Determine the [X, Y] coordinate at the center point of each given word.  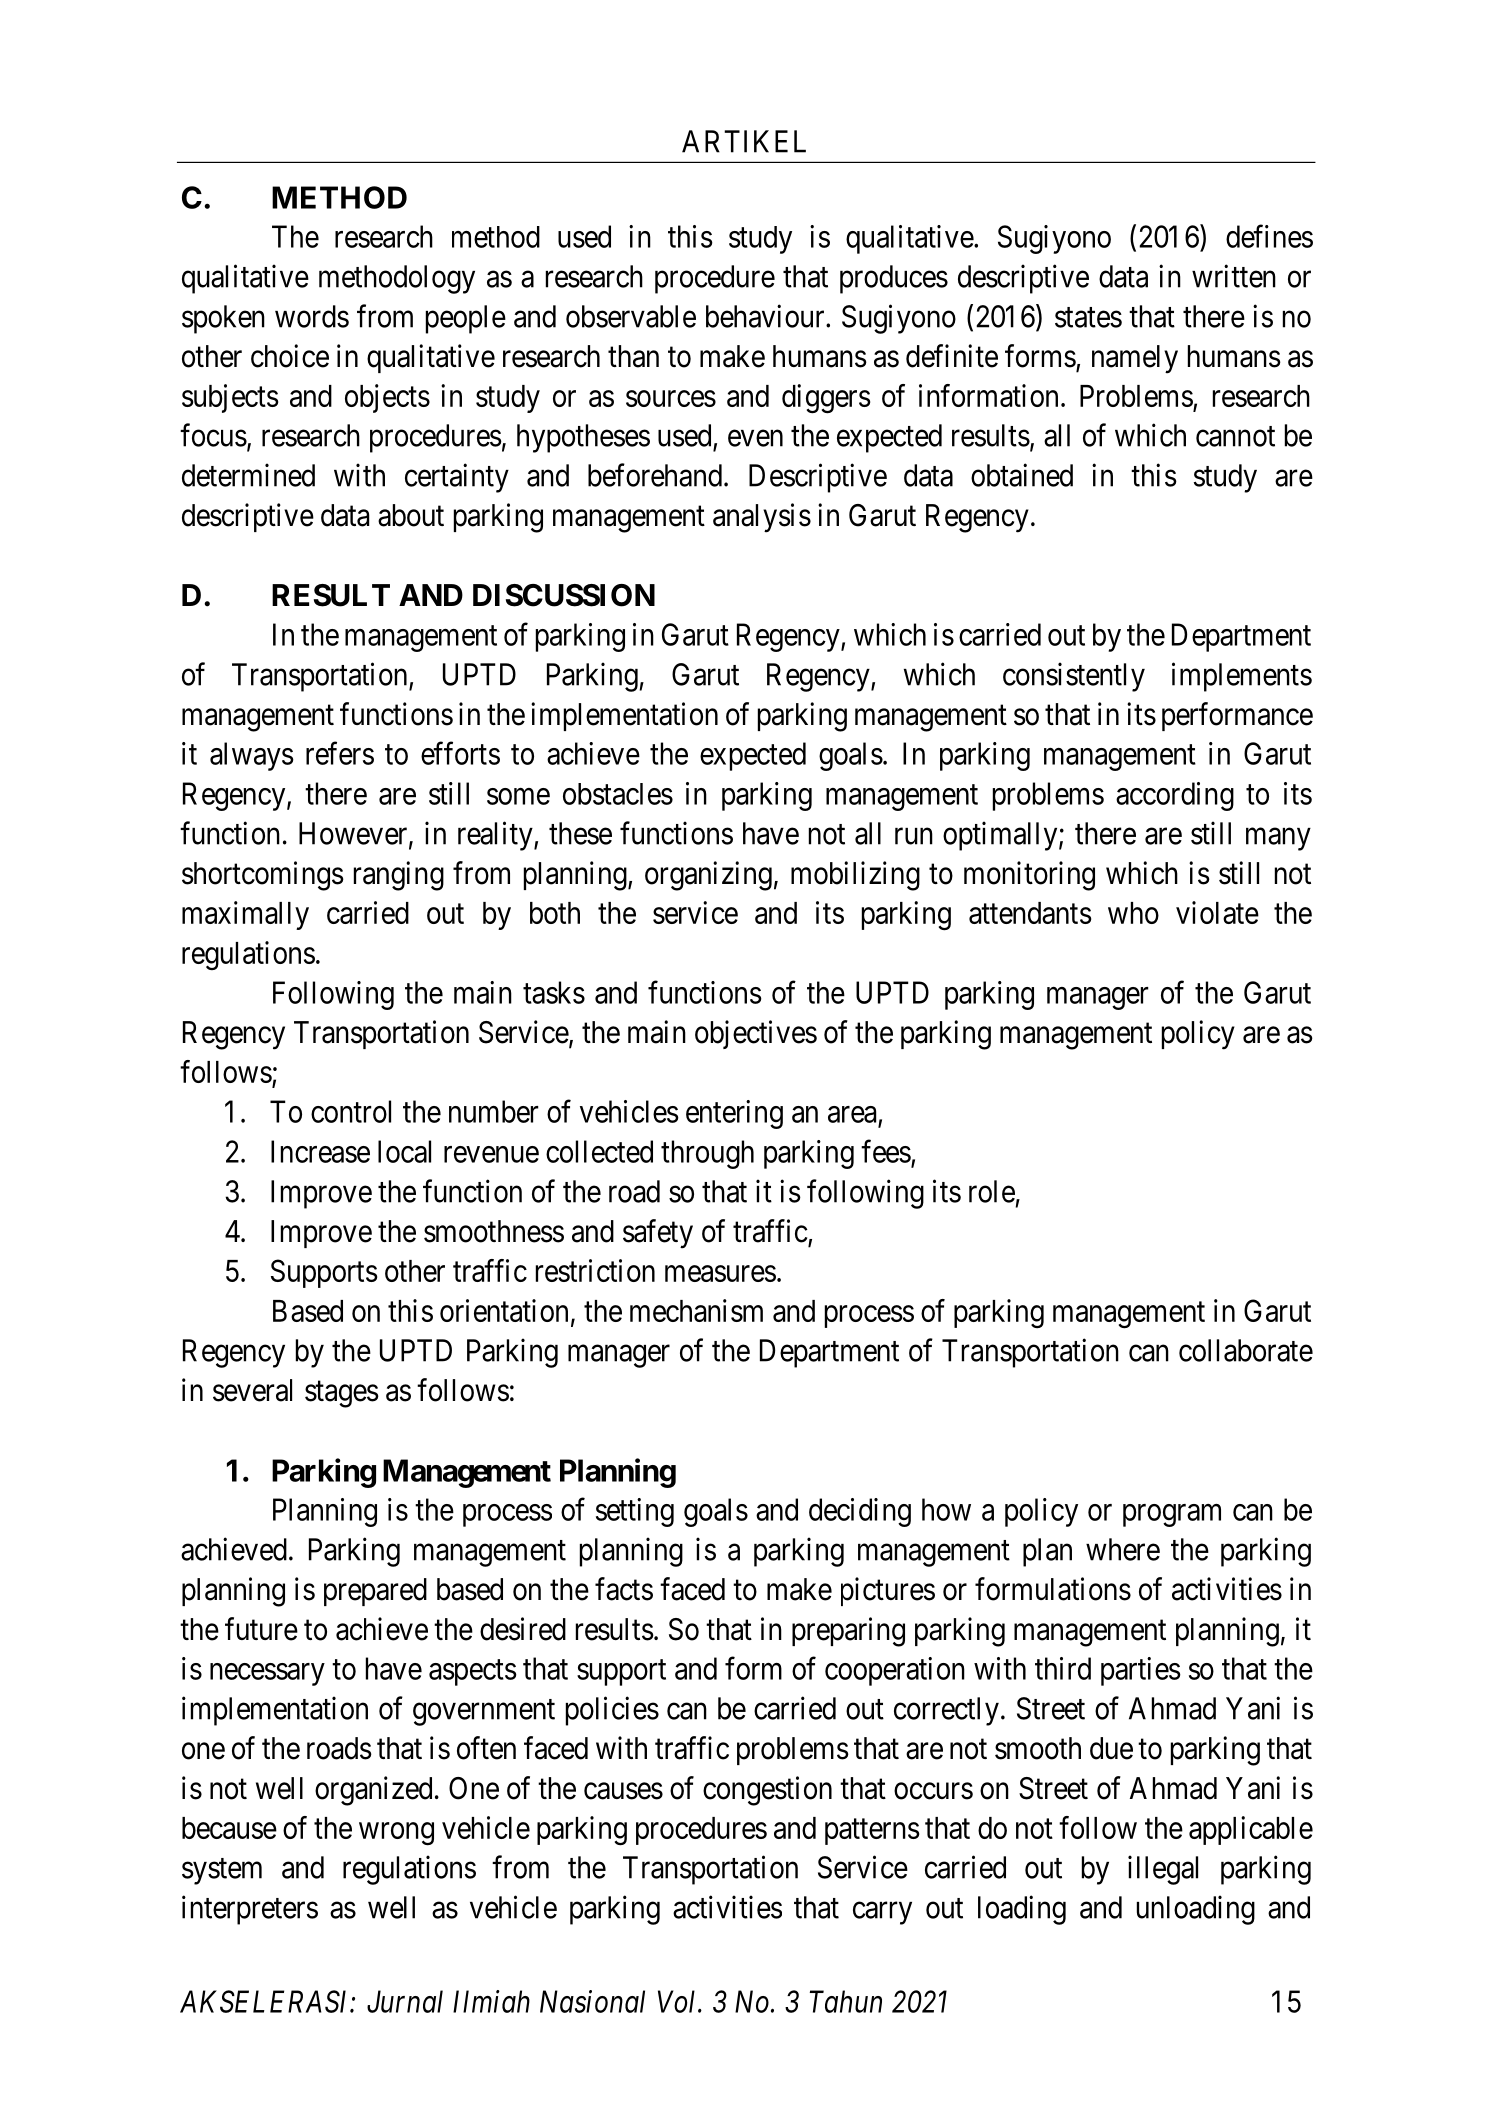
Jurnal [405, 2001]
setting [635, 1512]
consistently [1074, 677]
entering [734, 1114]
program [1172, 1515]
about [411, 515]
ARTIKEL [744, 141]
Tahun [846, 2001]
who [1133, 913]
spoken [223, 319]
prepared [375, 1592]
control [351, 1111]
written [1234, 276]
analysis [762, 518]
